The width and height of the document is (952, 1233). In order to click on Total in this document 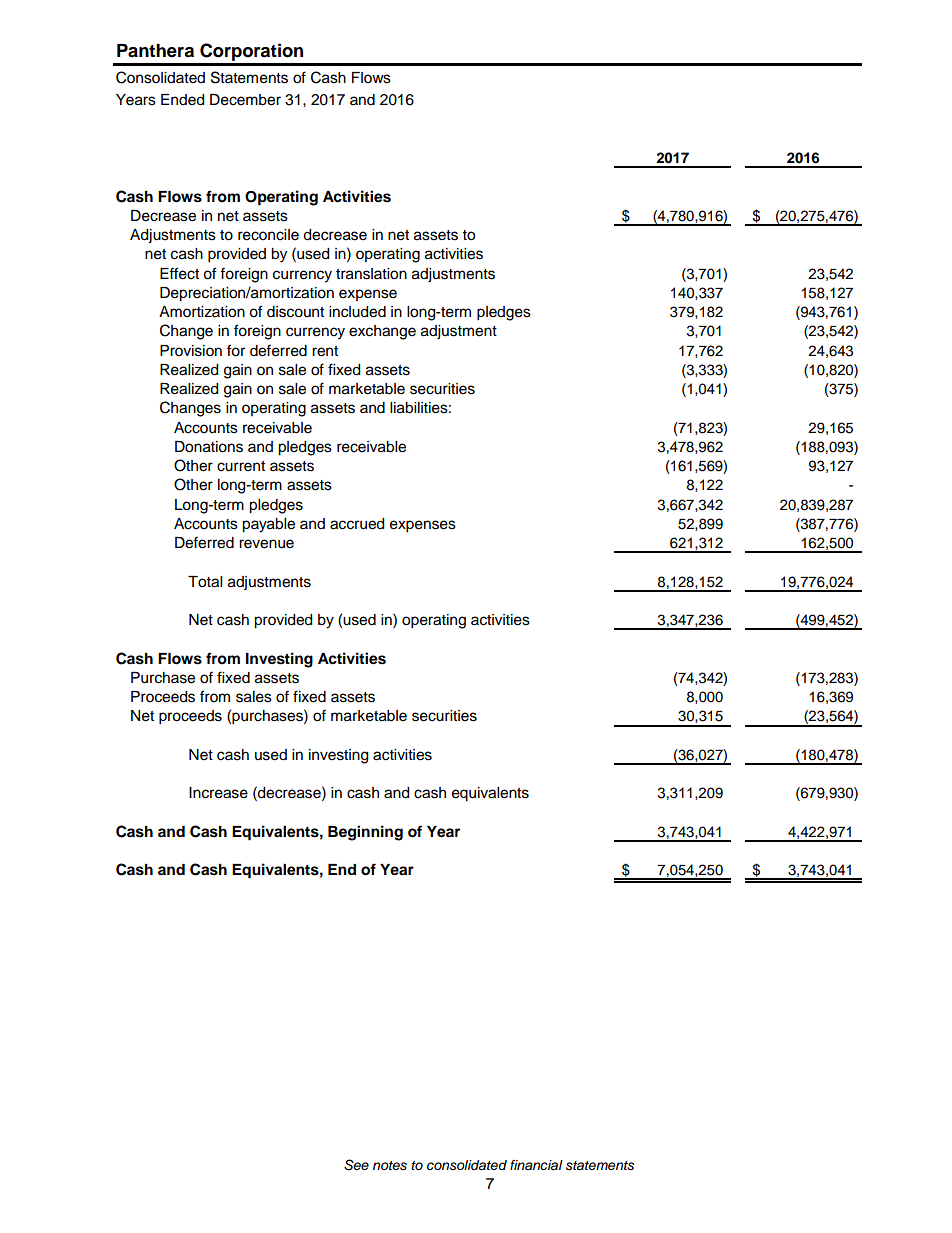, I will do `click(205, 582)`.
